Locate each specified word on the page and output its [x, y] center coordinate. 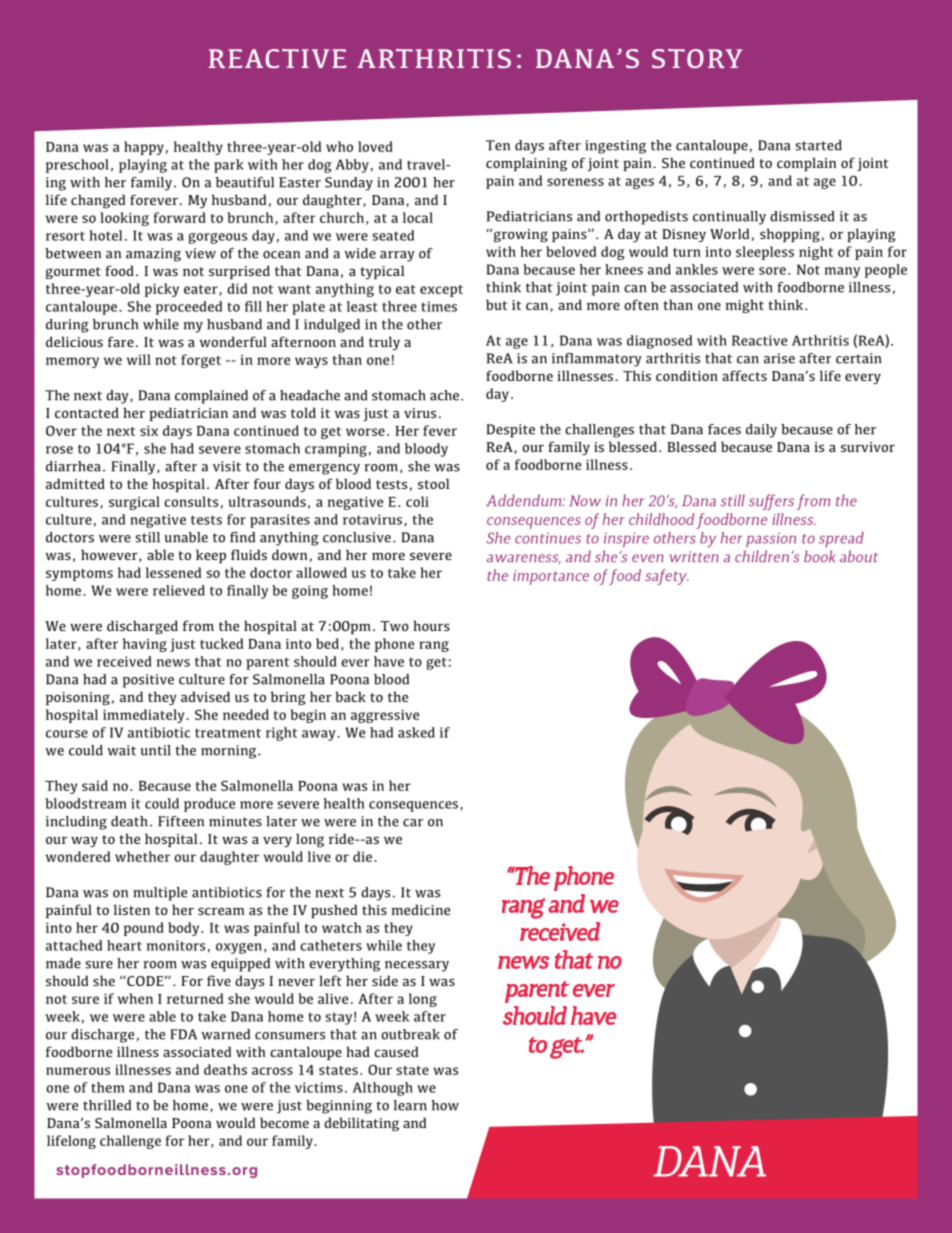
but [497, 304]
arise [779, 358]
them [107, 1087]
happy [144, 148]
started [818, 145]
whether [142, 856]
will [139, 359]
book [820, 556]
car [413, 823]
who [339, 146]
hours [431, 625]
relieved [179, 590]
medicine [421, 909]
